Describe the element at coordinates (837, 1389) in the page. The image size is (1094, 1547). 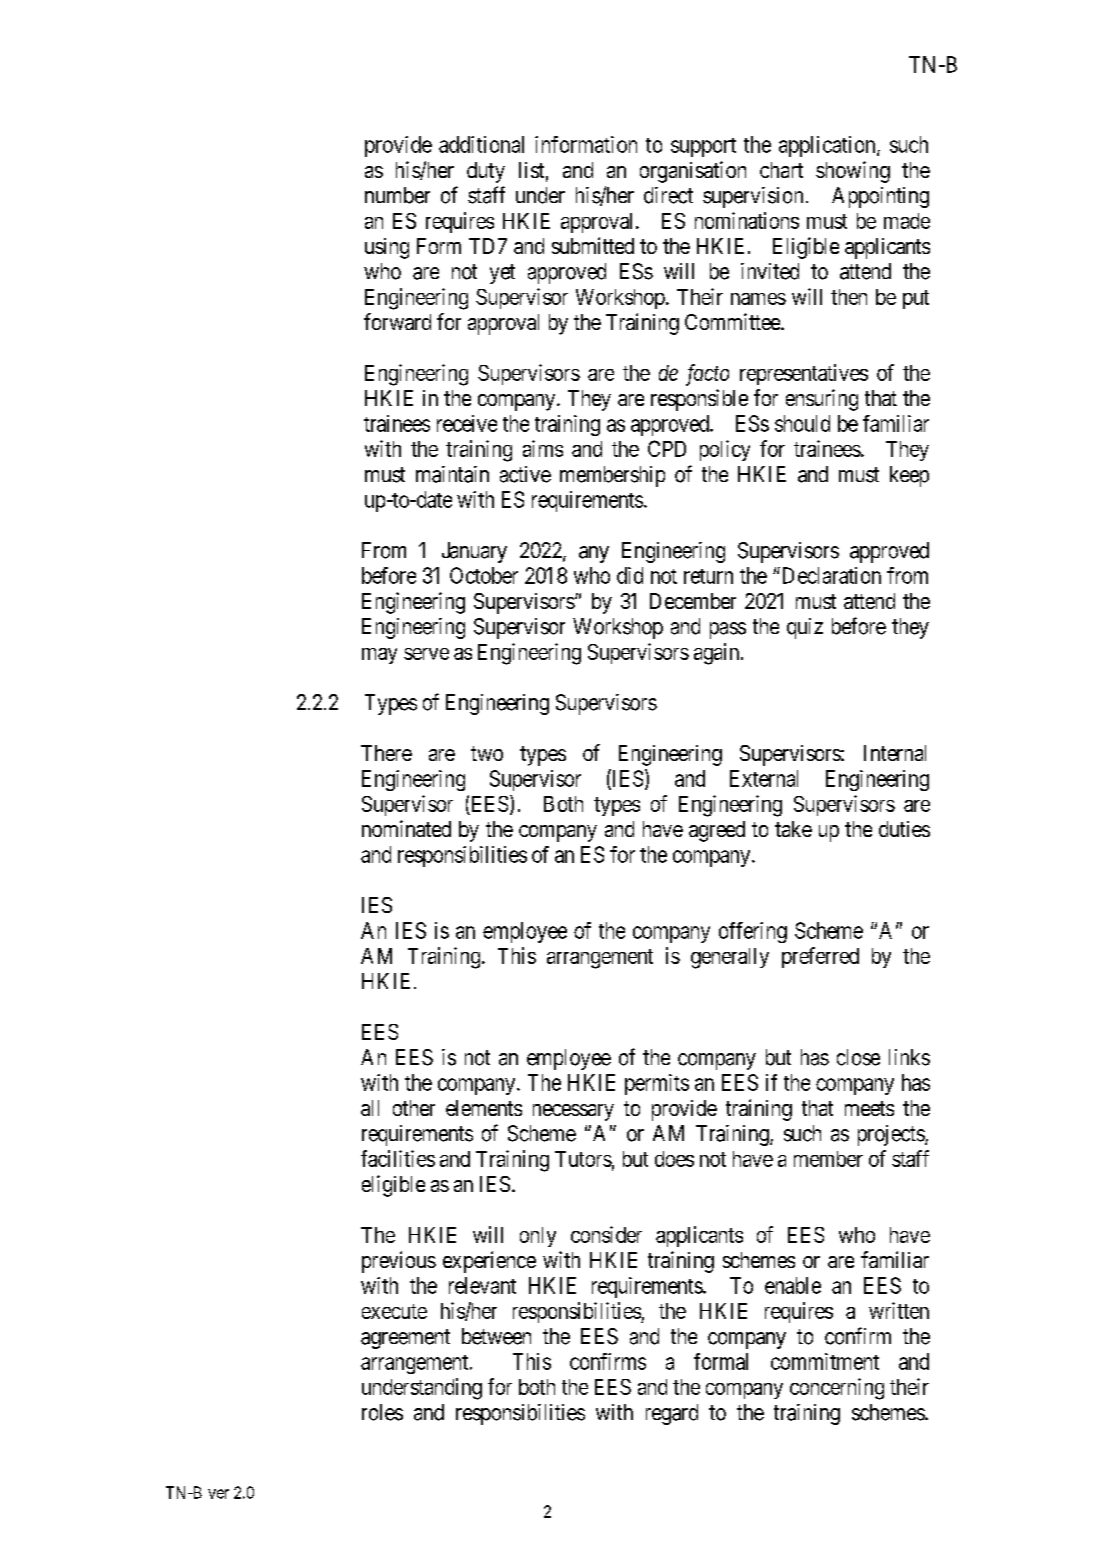
I see `concerning` at that location.
